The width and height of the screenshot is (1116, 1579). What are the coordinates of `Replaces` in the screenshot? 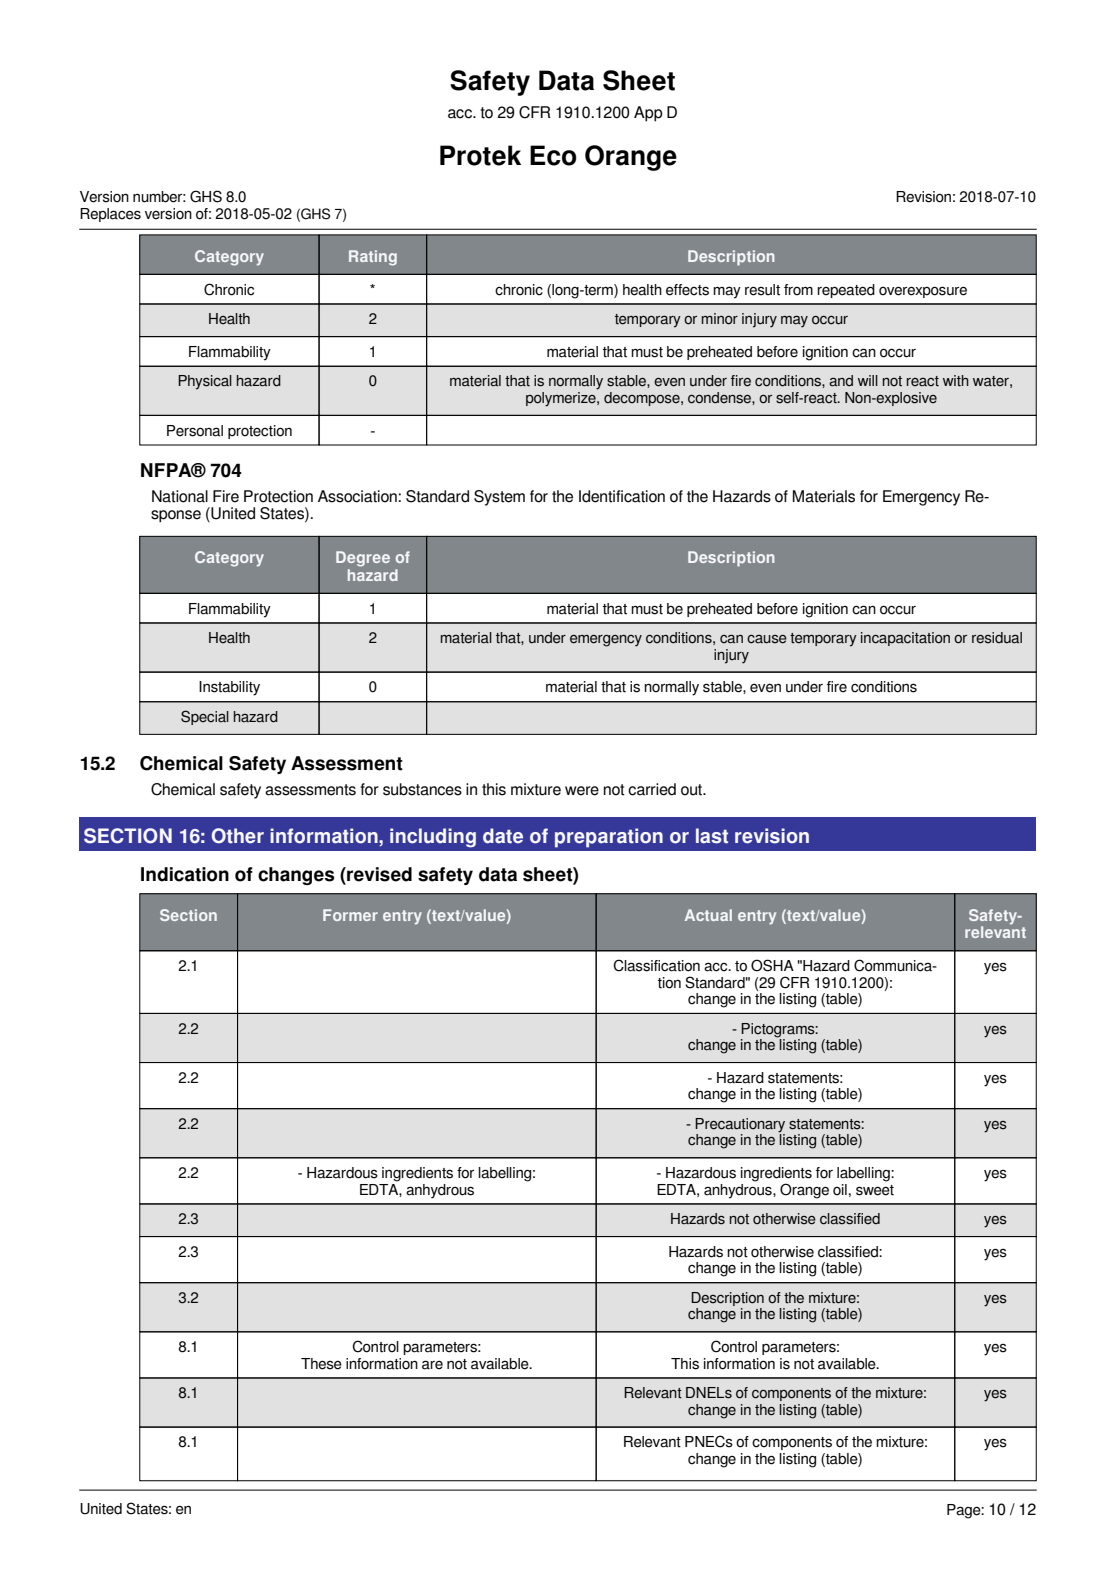 It's located at (110, 215).
